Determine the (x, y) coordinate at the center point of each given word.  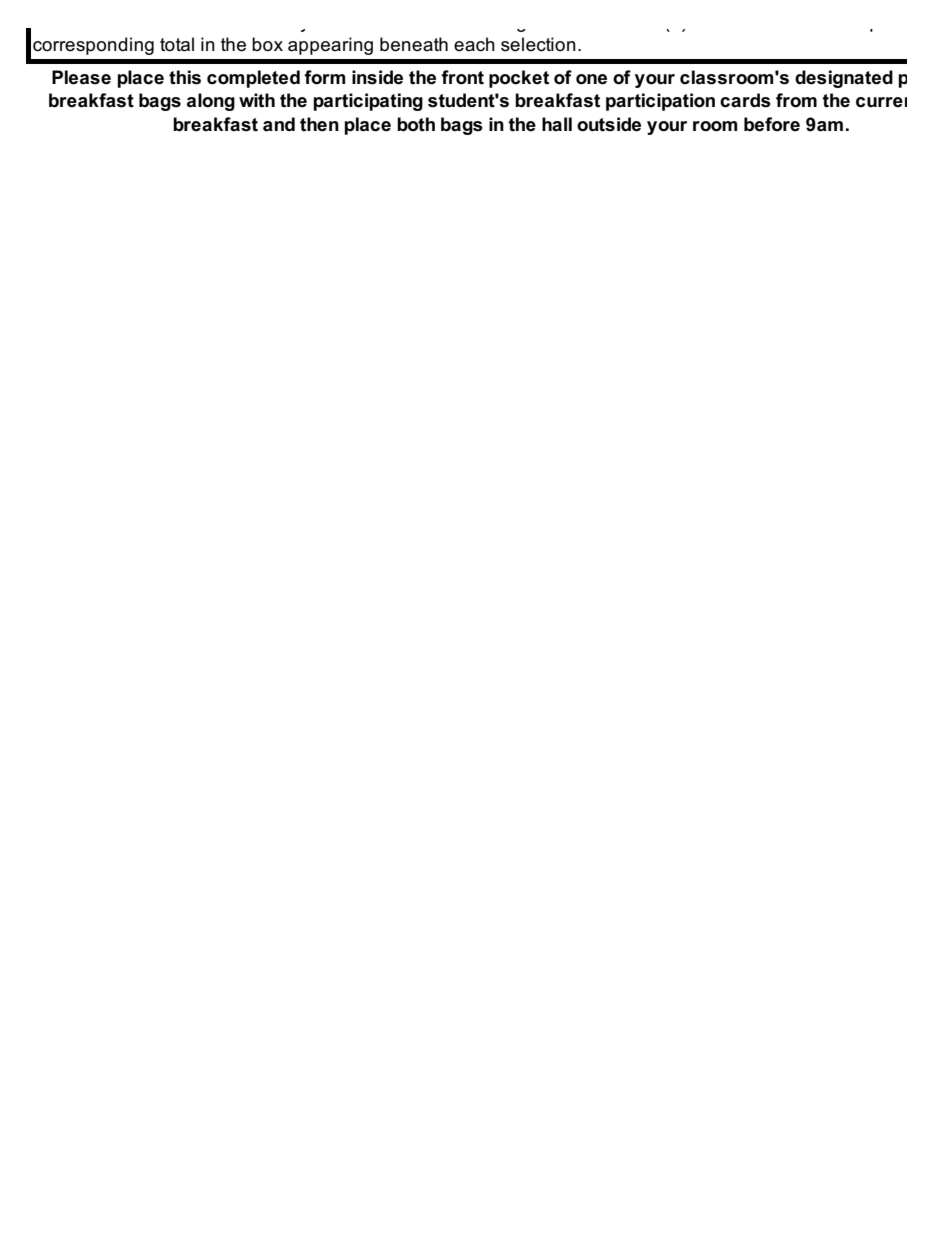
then (319, 124)
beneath (414, 44)
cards (745, 100)
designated (844, 79)
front (462, 77)
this (185, 77)
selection (538, 44)
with (257, 100)
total (177, 44)
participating (368, 102)
